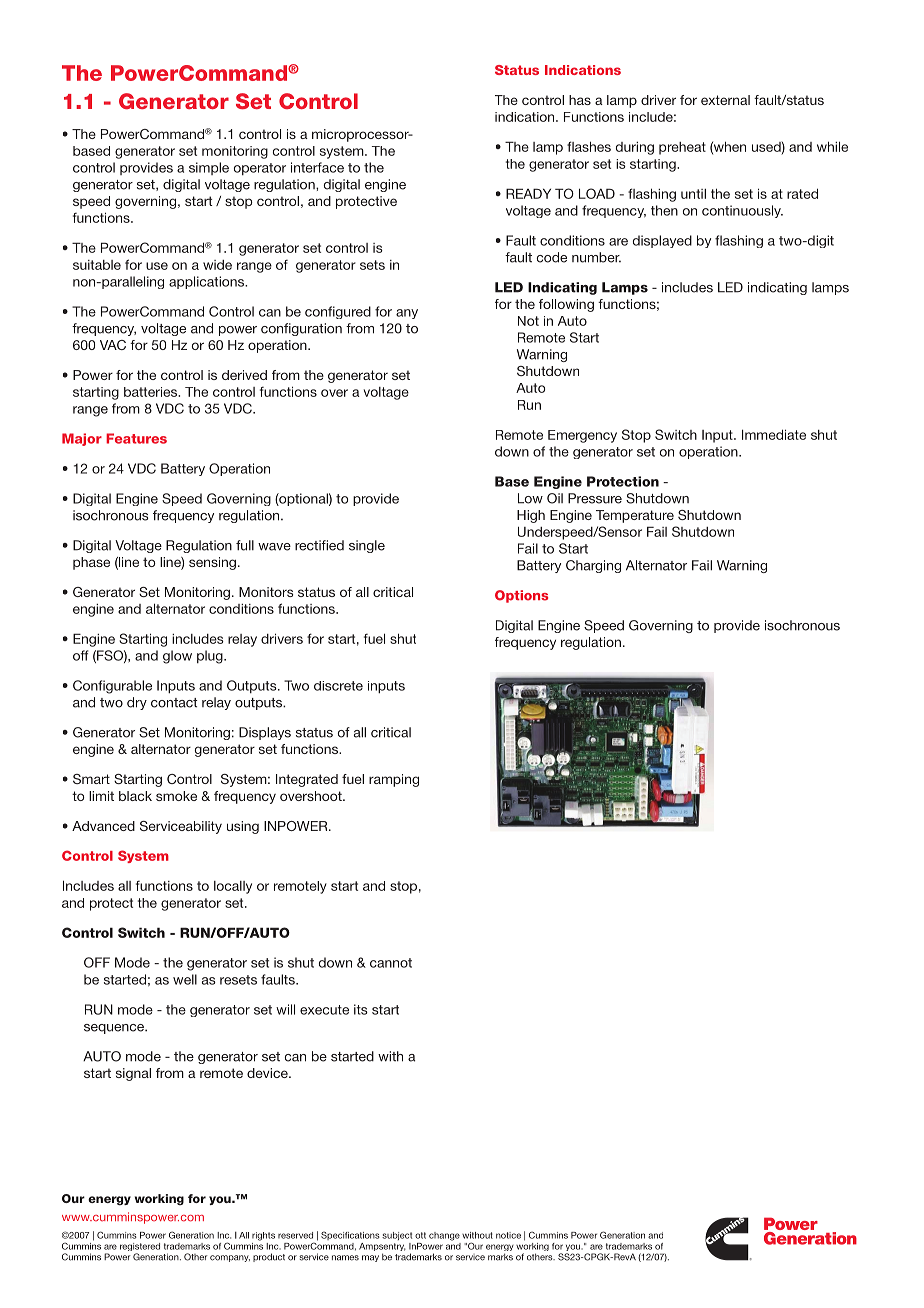 This screenshot has width=924, height=1308. Describe the element at coordinates (209, 168) in the screenshot. I see `simple` at that location.
